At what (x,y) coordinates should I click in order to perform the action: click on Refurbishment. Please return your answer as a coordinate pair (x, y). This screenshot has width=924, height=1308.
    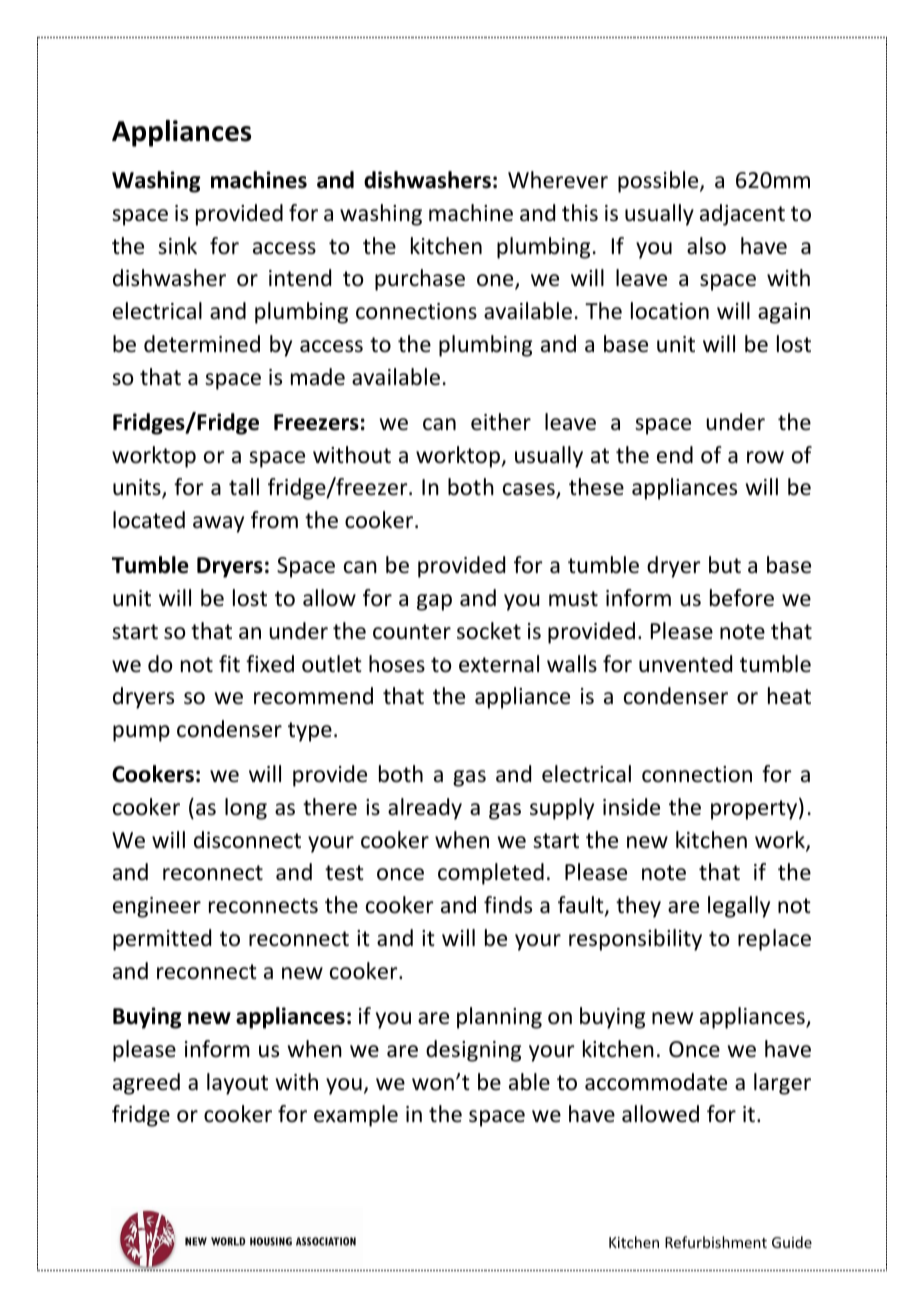
    Looking at the image, I should click on (716, 1242).
